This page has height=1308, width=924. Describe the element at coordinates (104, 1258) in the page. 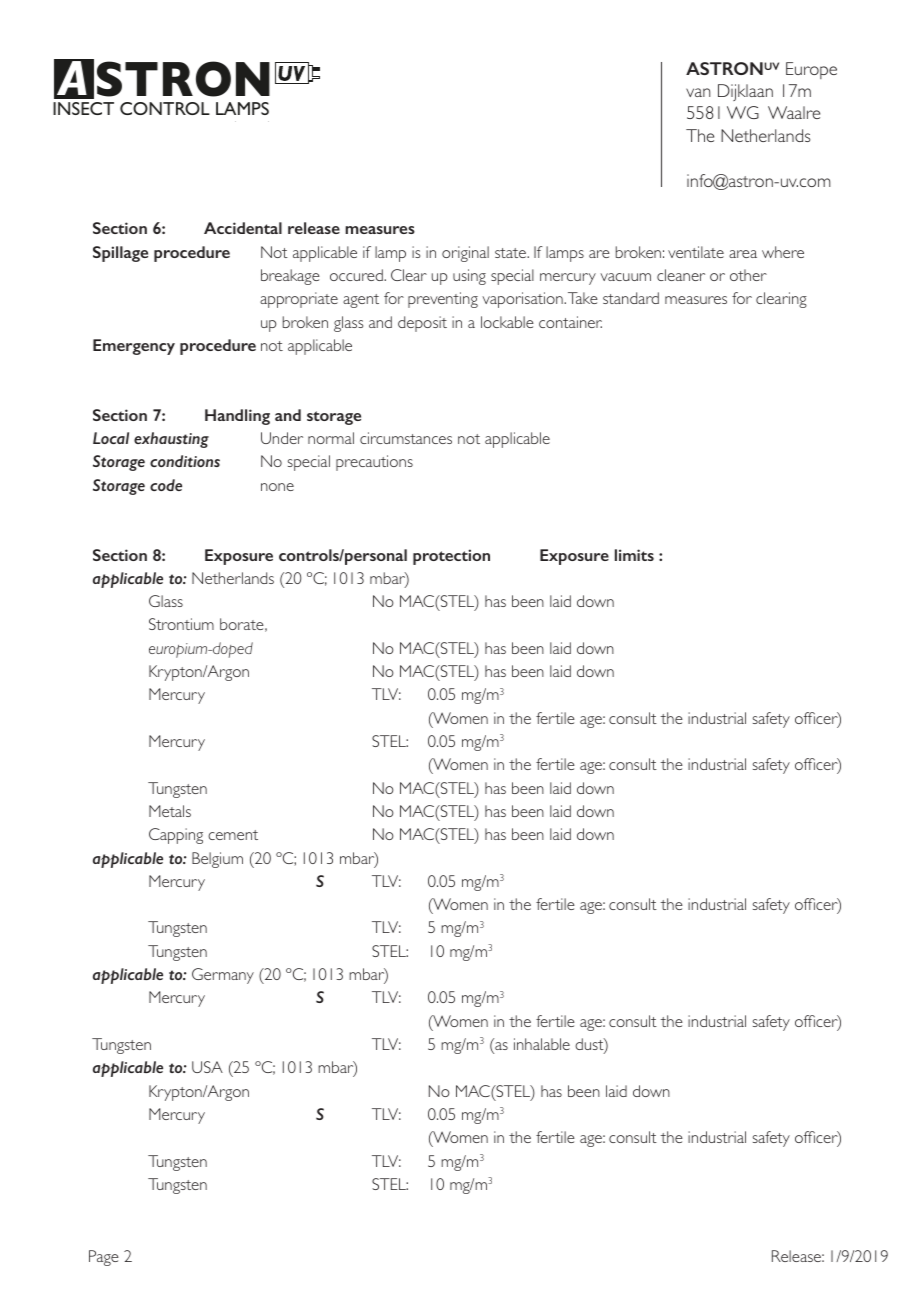

I see `Page` at that location.
